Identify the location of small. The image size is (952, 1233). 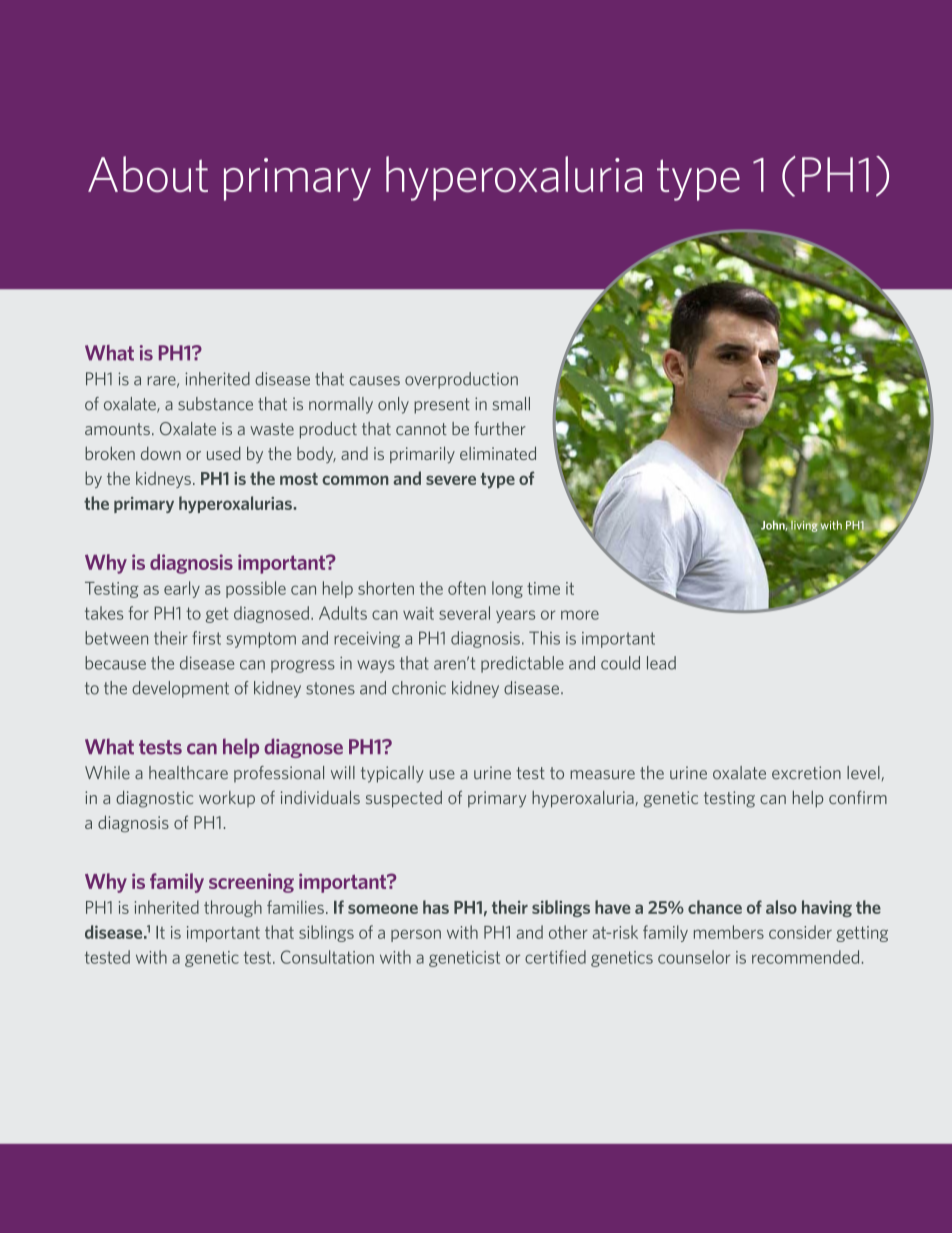
(511, 404).
